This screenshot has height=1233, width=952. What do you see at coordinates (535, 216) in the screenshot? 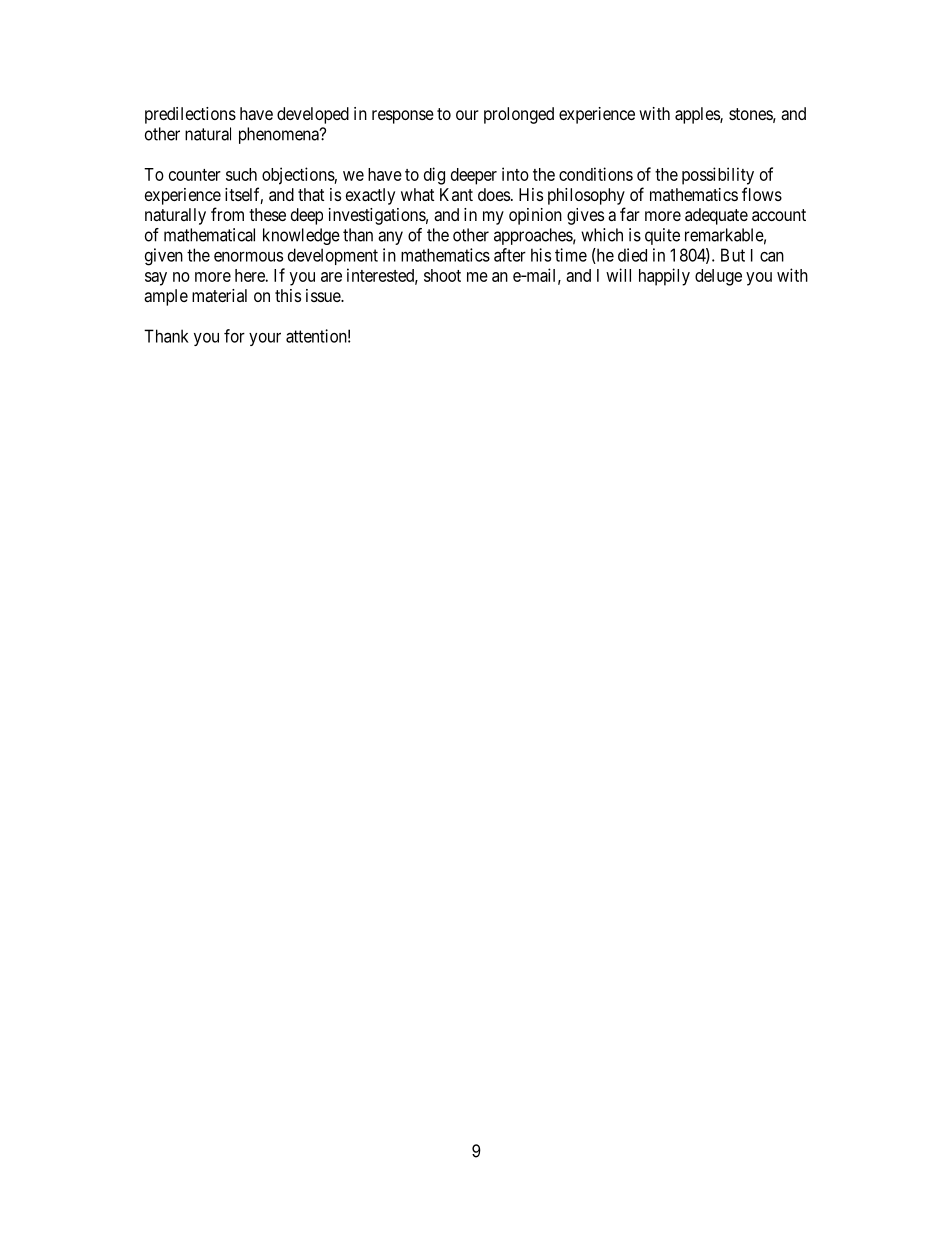
I see `opinion` at bounding box center [535, 216].
